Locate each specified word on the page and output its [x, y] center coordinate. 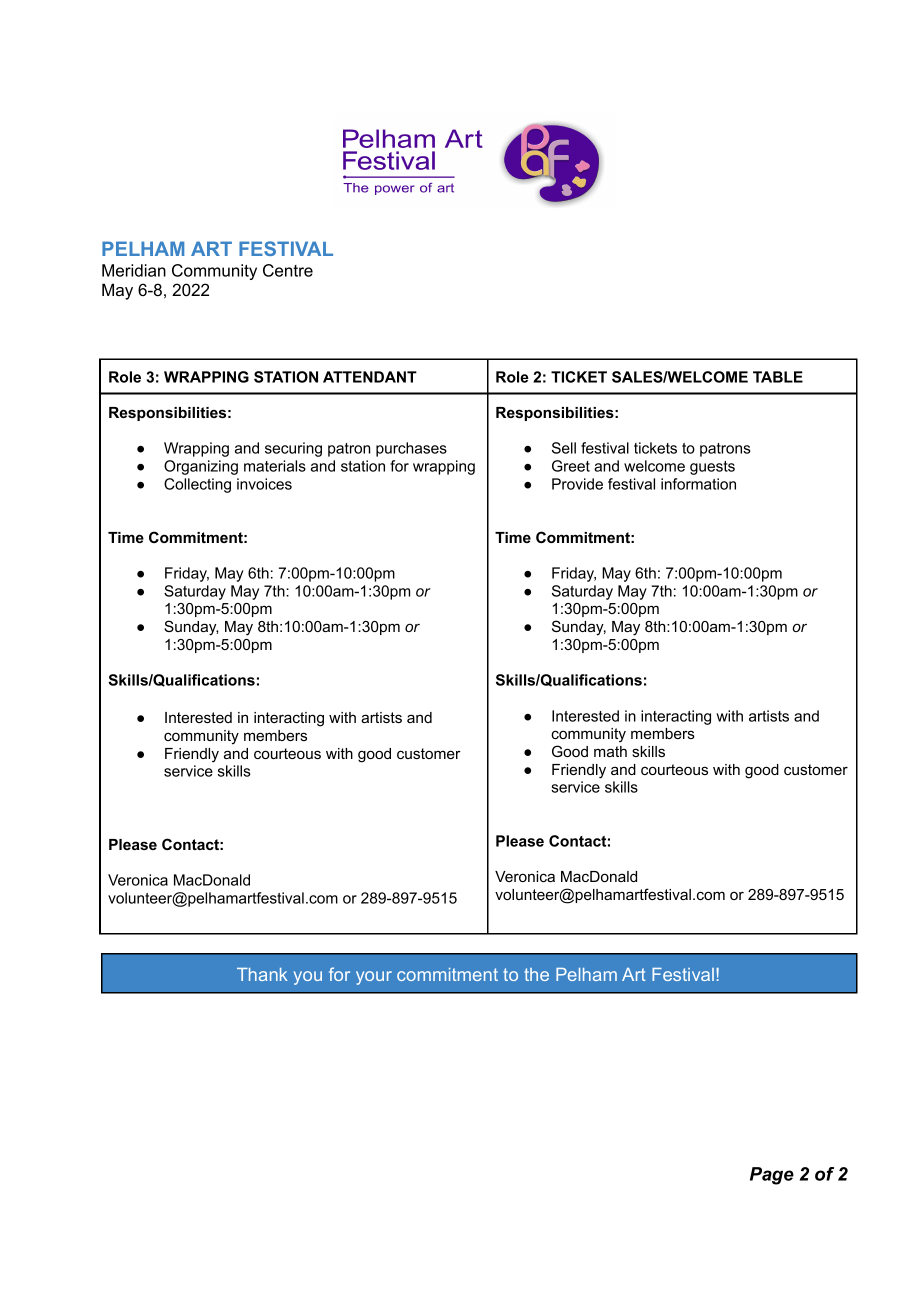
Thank [262, 974]
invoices [264, 484]
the [536, 974]
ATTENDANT [370, 377]
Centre [288, 270]
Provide [577, 484]
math [610, 751]
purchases [411, 449]
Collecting [197, 485]
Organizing [201, 467]
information [698, 484]
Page [772, 1176]
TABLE [778, 377]
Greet [571, 466]
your [374, 978]
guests [712, 468]
